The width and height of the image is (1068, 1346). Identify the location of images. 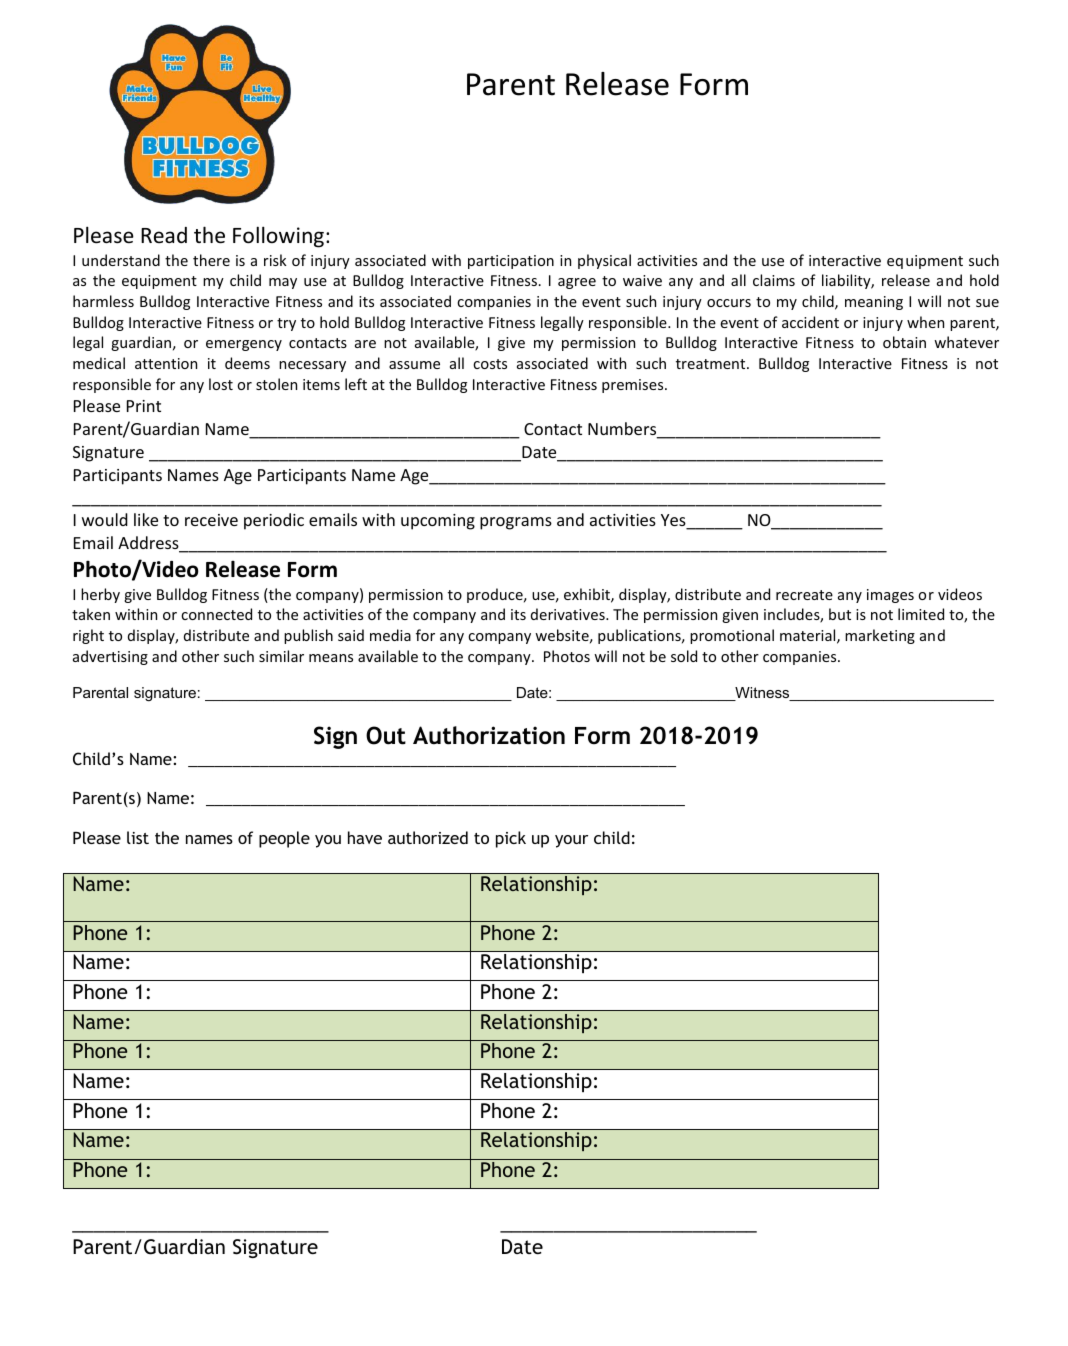
(890, 596).
